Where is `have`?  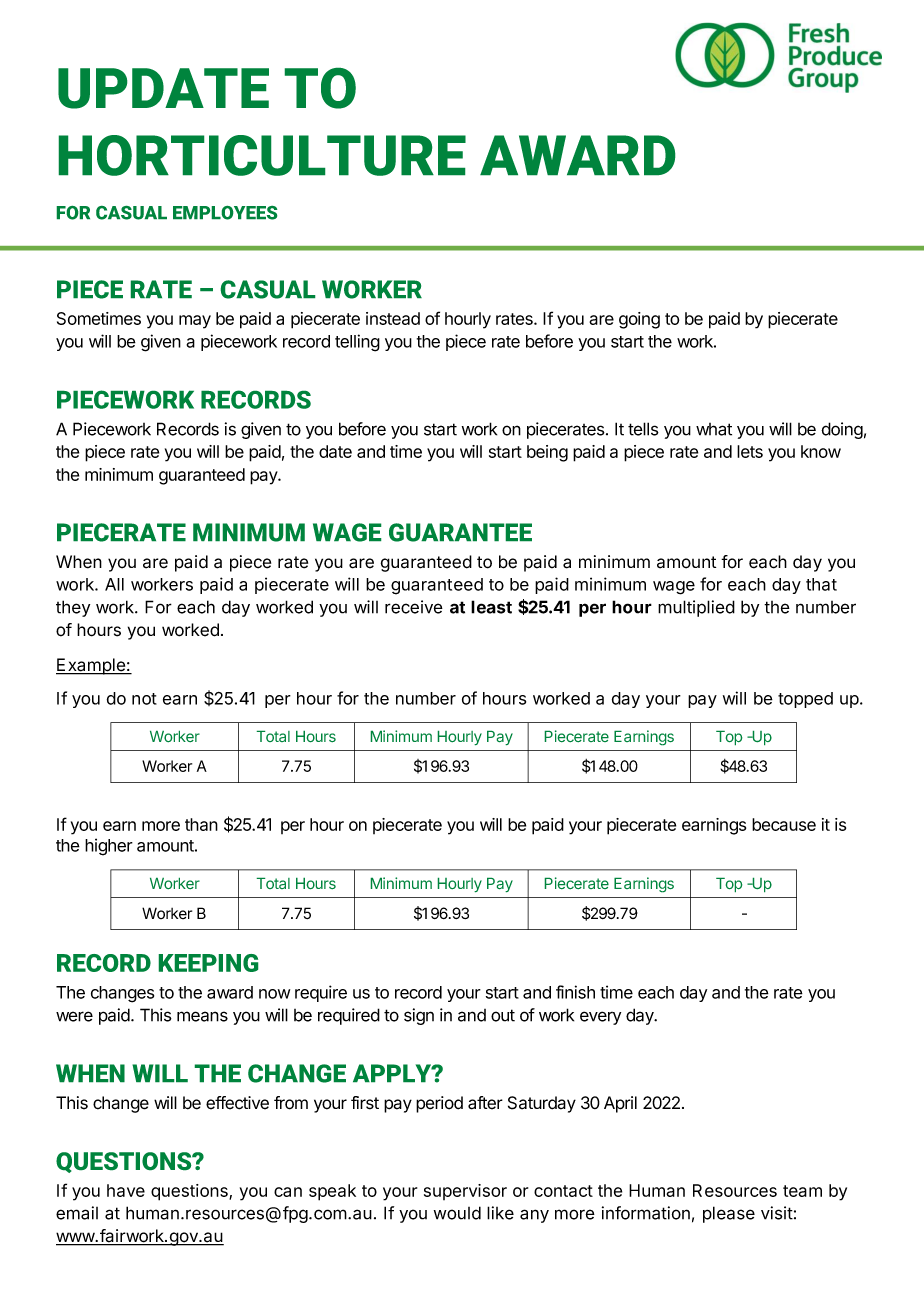 have is located at coordinates (126, 1190).
